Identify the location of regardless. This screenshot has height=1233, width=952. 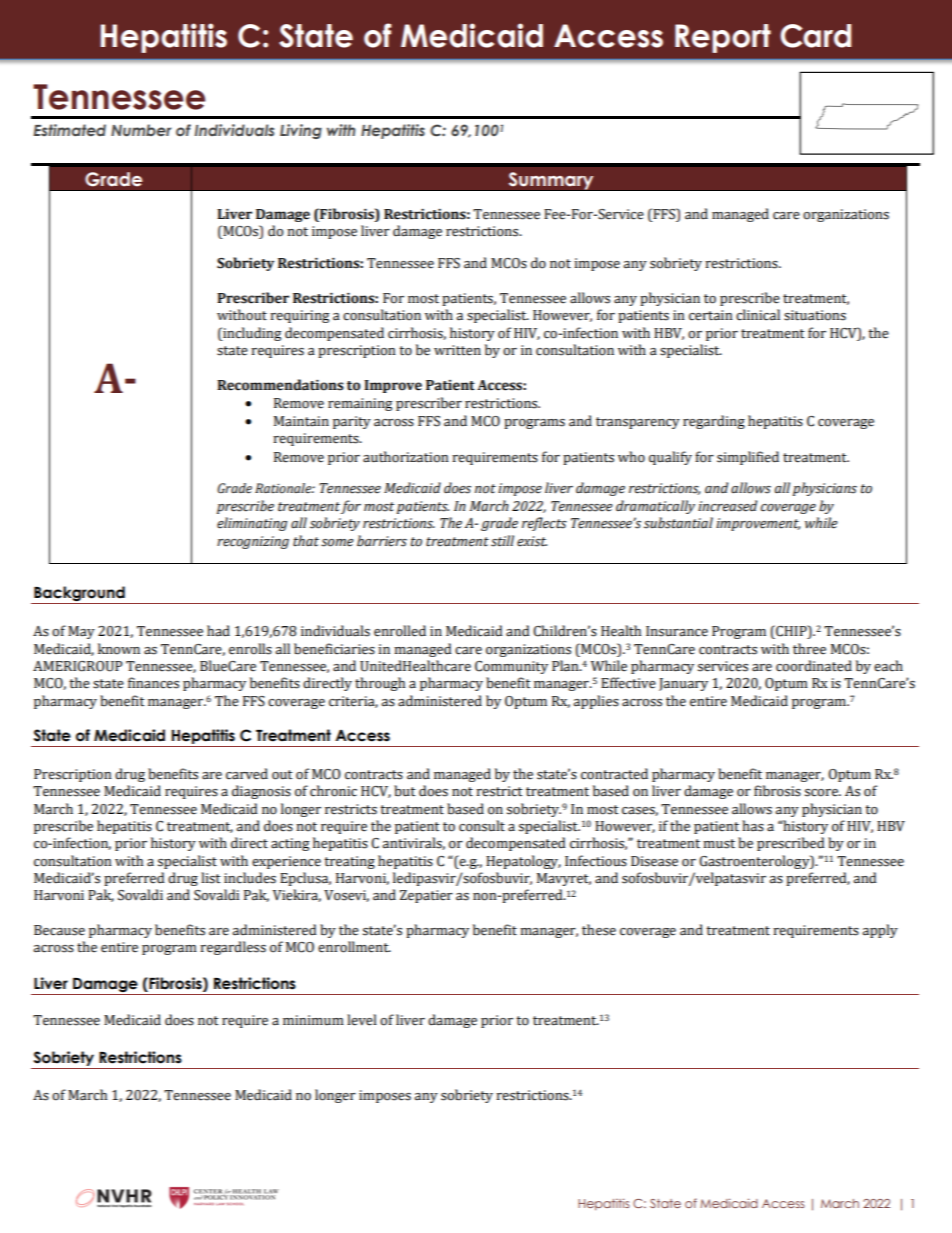
(233, 948).
